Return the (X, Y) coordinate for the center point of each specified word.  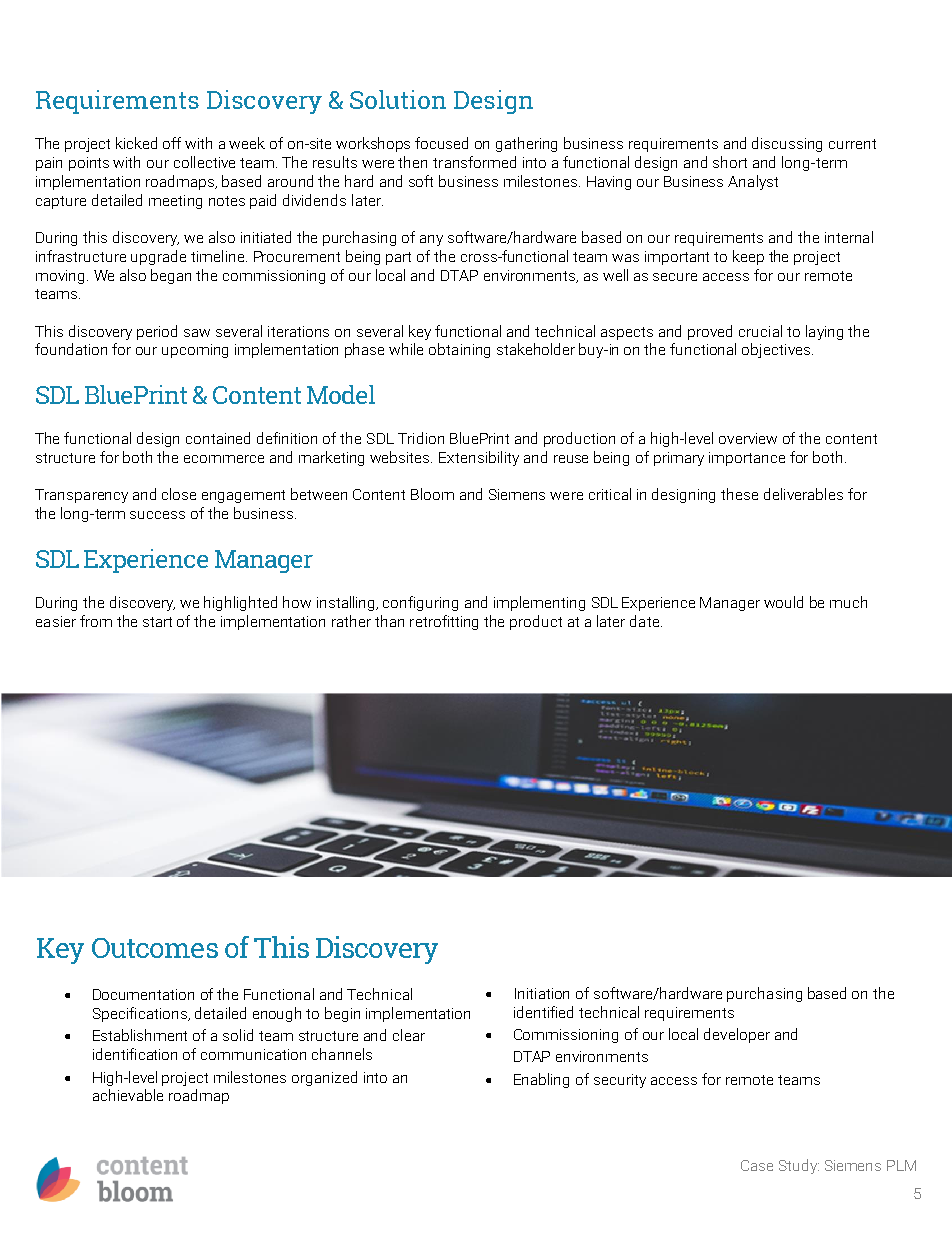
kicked (136, 143)
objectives (777, 350)
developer (737, 1035)
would (783, 602)
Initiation (542, 993)
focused (441, 143)
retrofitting (444, 622)
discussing (787, 144)
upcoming (195, 351)
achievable (128, 1095)
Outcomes (155, 948)
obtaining (459, 350)
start (157, 622)
